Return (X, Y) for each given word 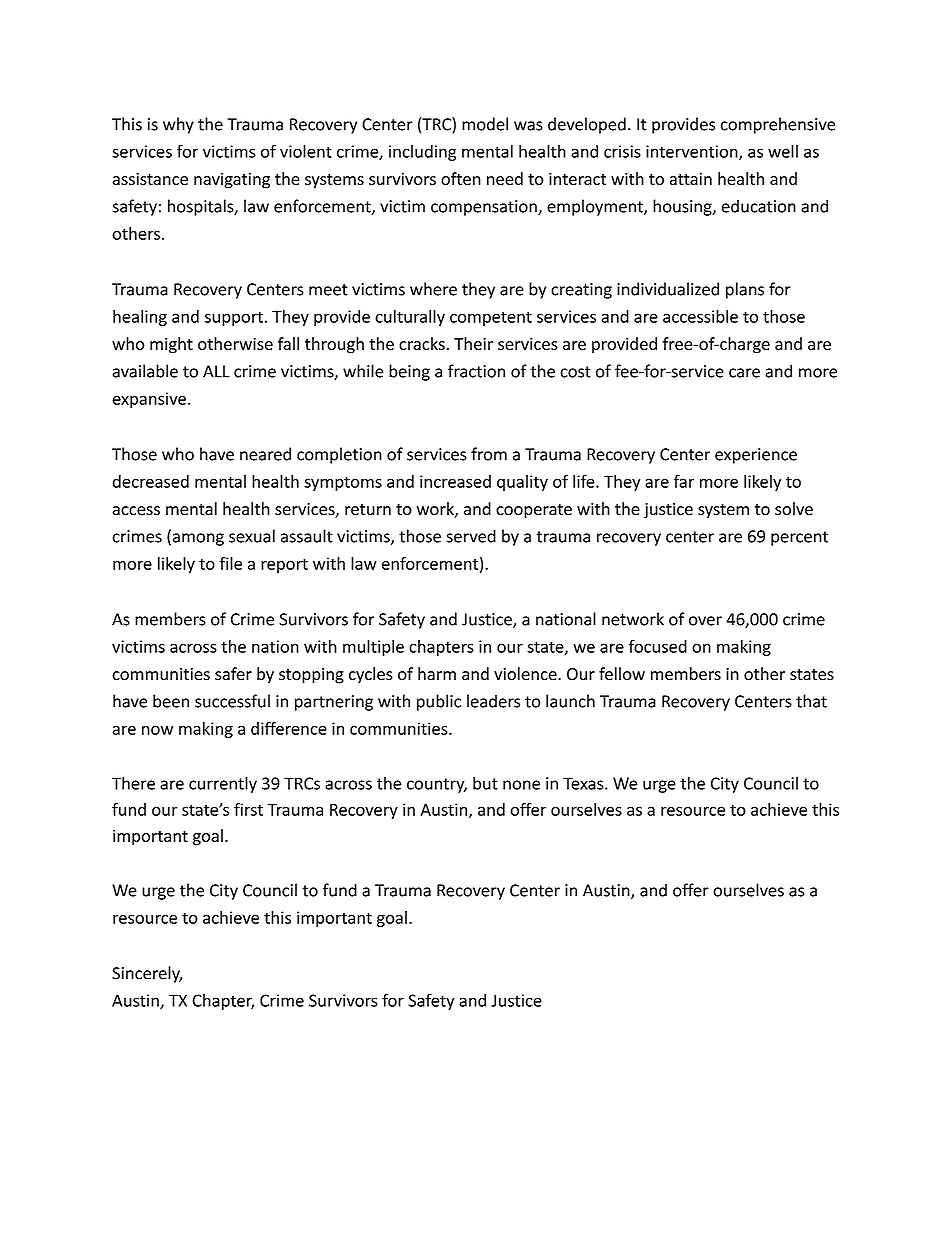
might (171, 345)
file (230, 563)
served (471, 536)
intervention (693, 152)
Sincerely (147, 974)
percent (799, 538)
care (744, 373)
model (485, 124)
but (485, 783)
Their (473, 343)
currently (223, 784)
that (811, 701)
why (178, 125)
